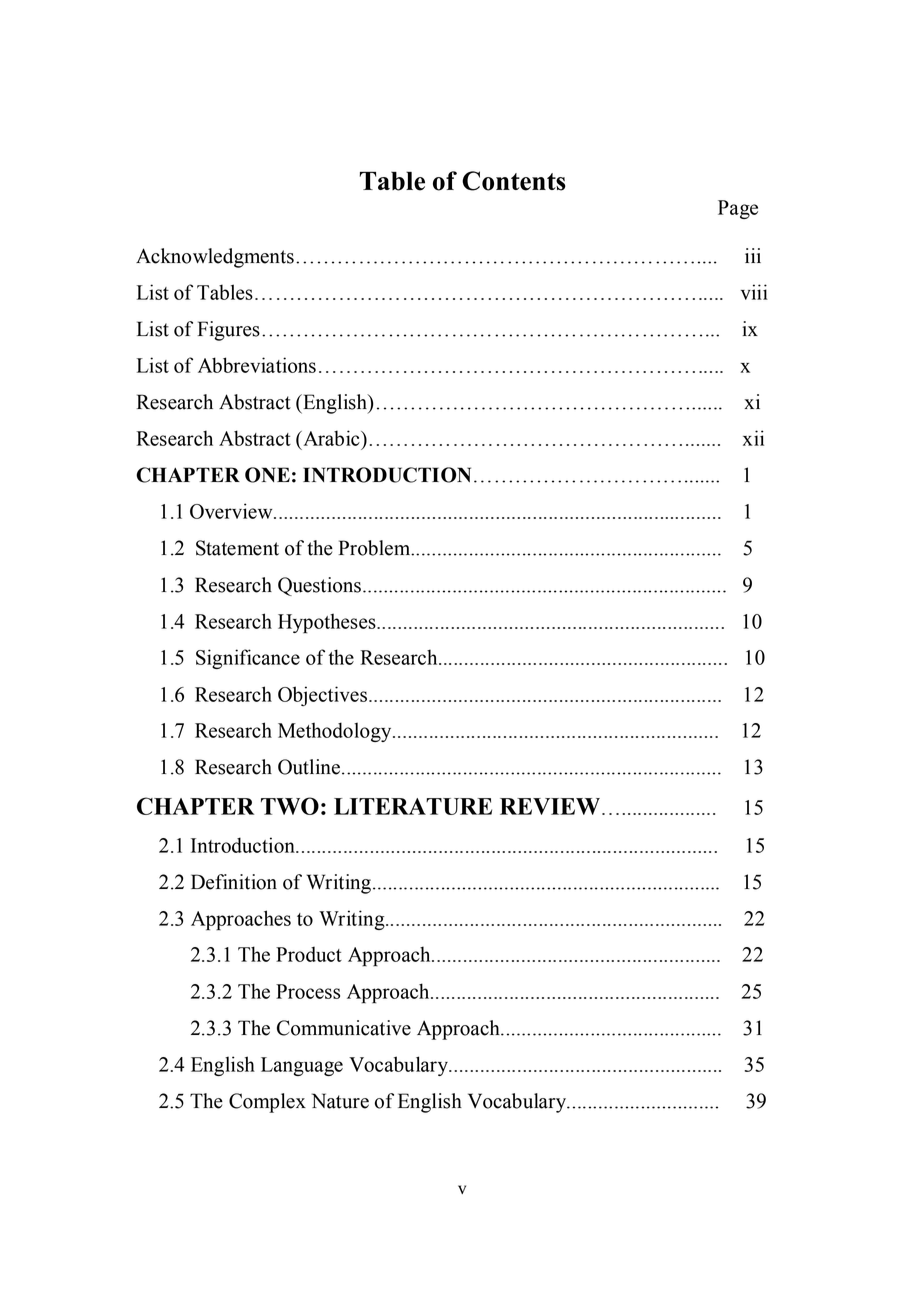 The height and width of the screenshot is (1308, 924). I want to click on xii, so click(753, 438).
